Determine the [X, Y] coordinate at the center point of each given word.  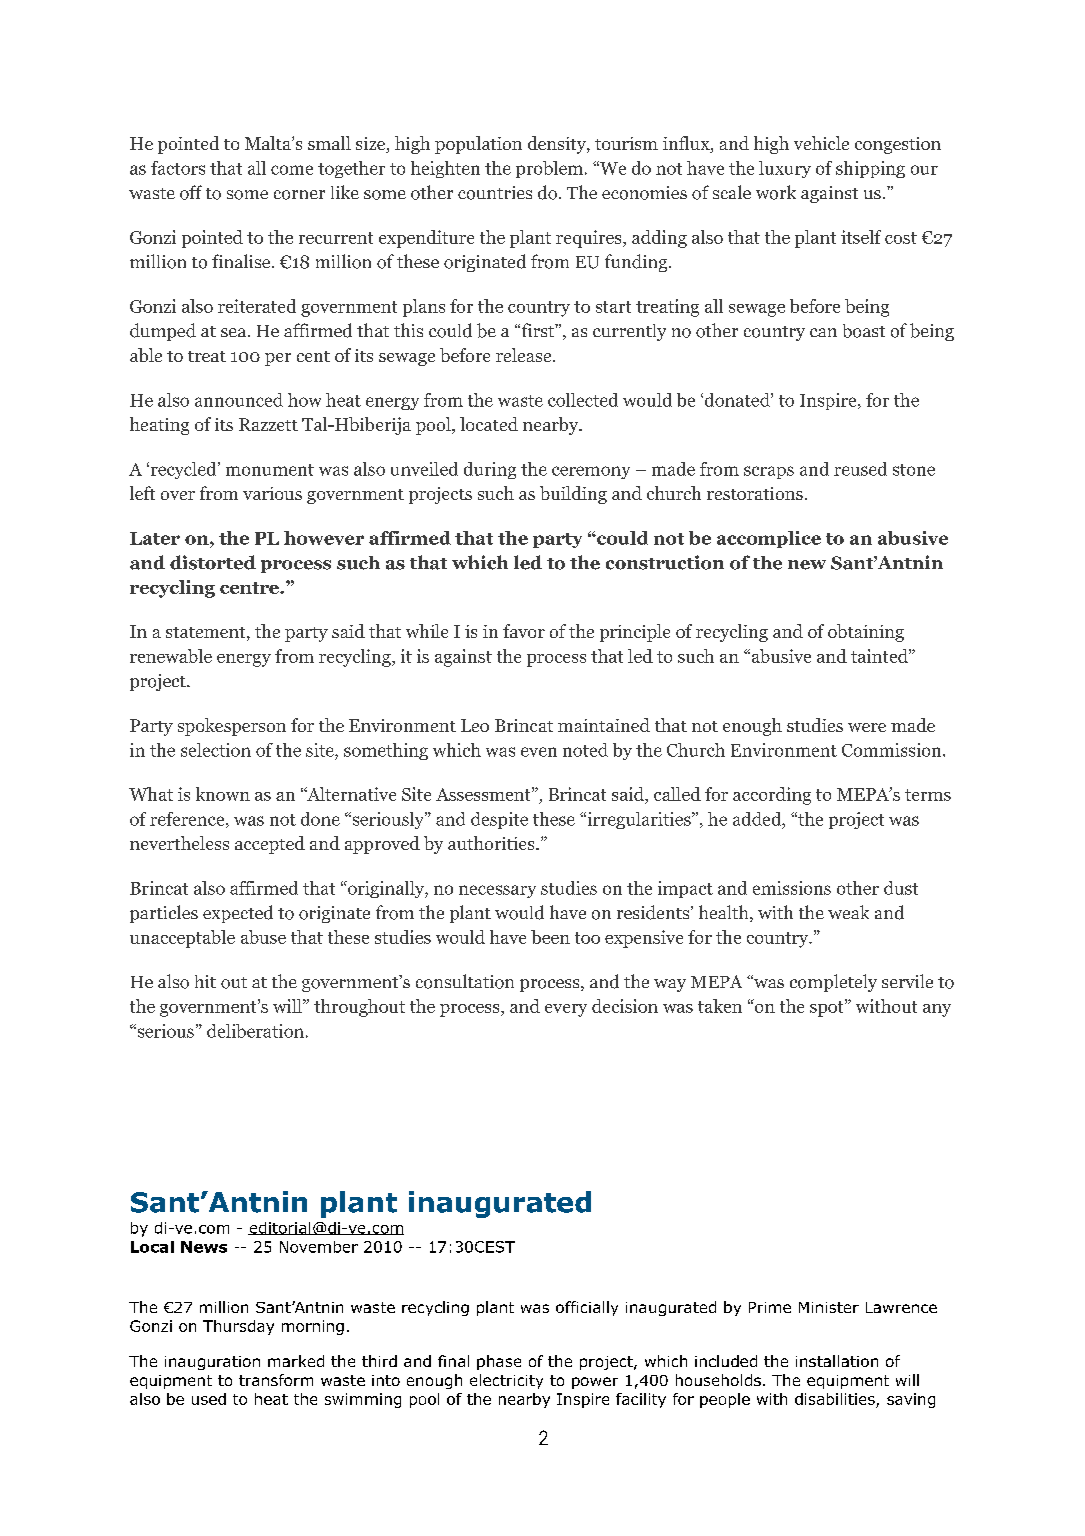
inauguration [212, 1363]
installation [837, 1361]
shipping [870, 169]
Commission [893, 750]
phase [499, 1362]
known [223, 794]
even [539, 752]
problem [549, 169]
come [292, 170]
